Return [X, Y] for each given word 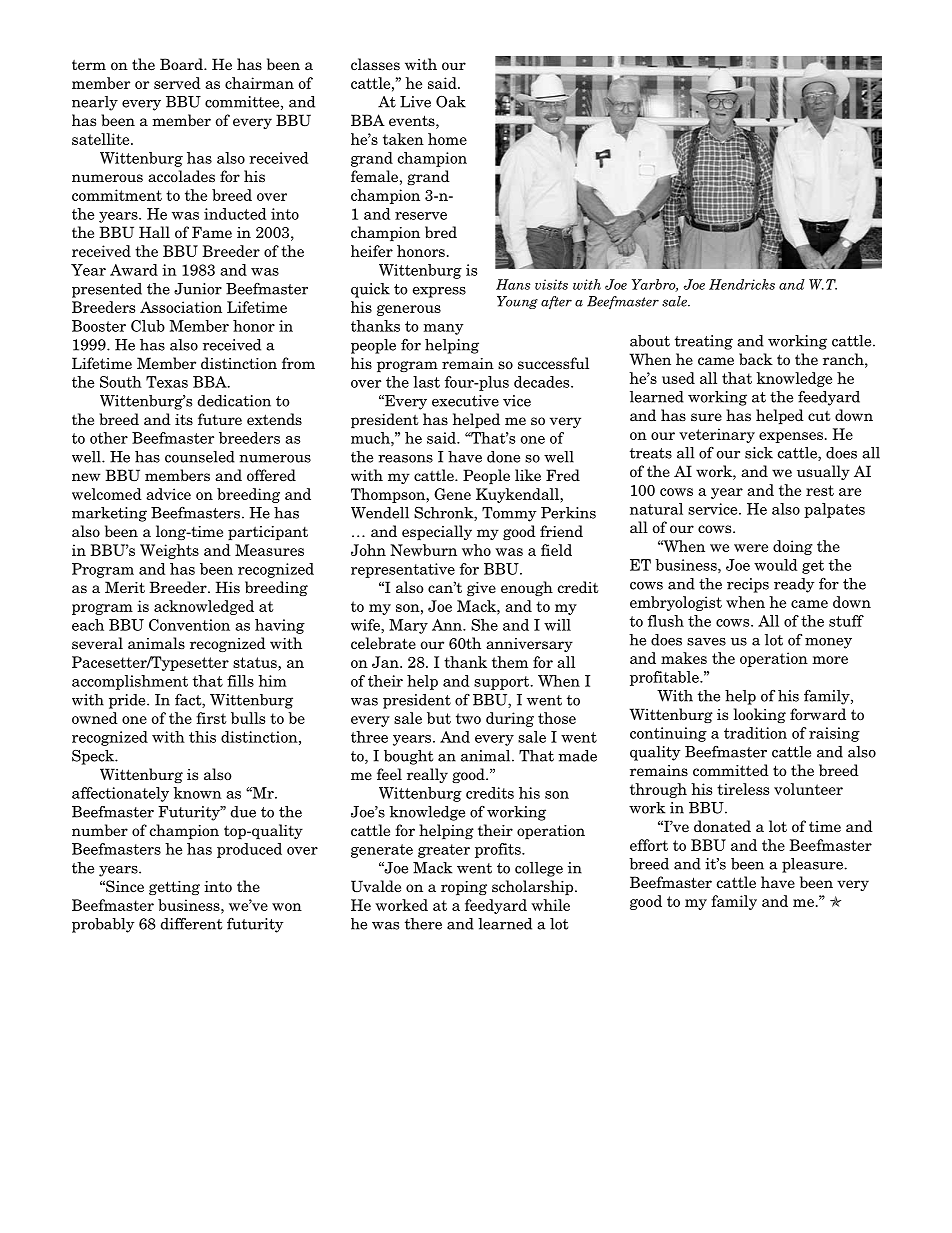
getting [174, 888]
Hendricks [742, 284]
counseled [200, 457]
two [468, 718]
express [439, 292]
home [447, 139]
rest [820, 490]
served [177, 83]
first [211, 718]
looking [760, 715]
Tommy [509, 514]
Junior [198, 289]
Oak [451, 102]
